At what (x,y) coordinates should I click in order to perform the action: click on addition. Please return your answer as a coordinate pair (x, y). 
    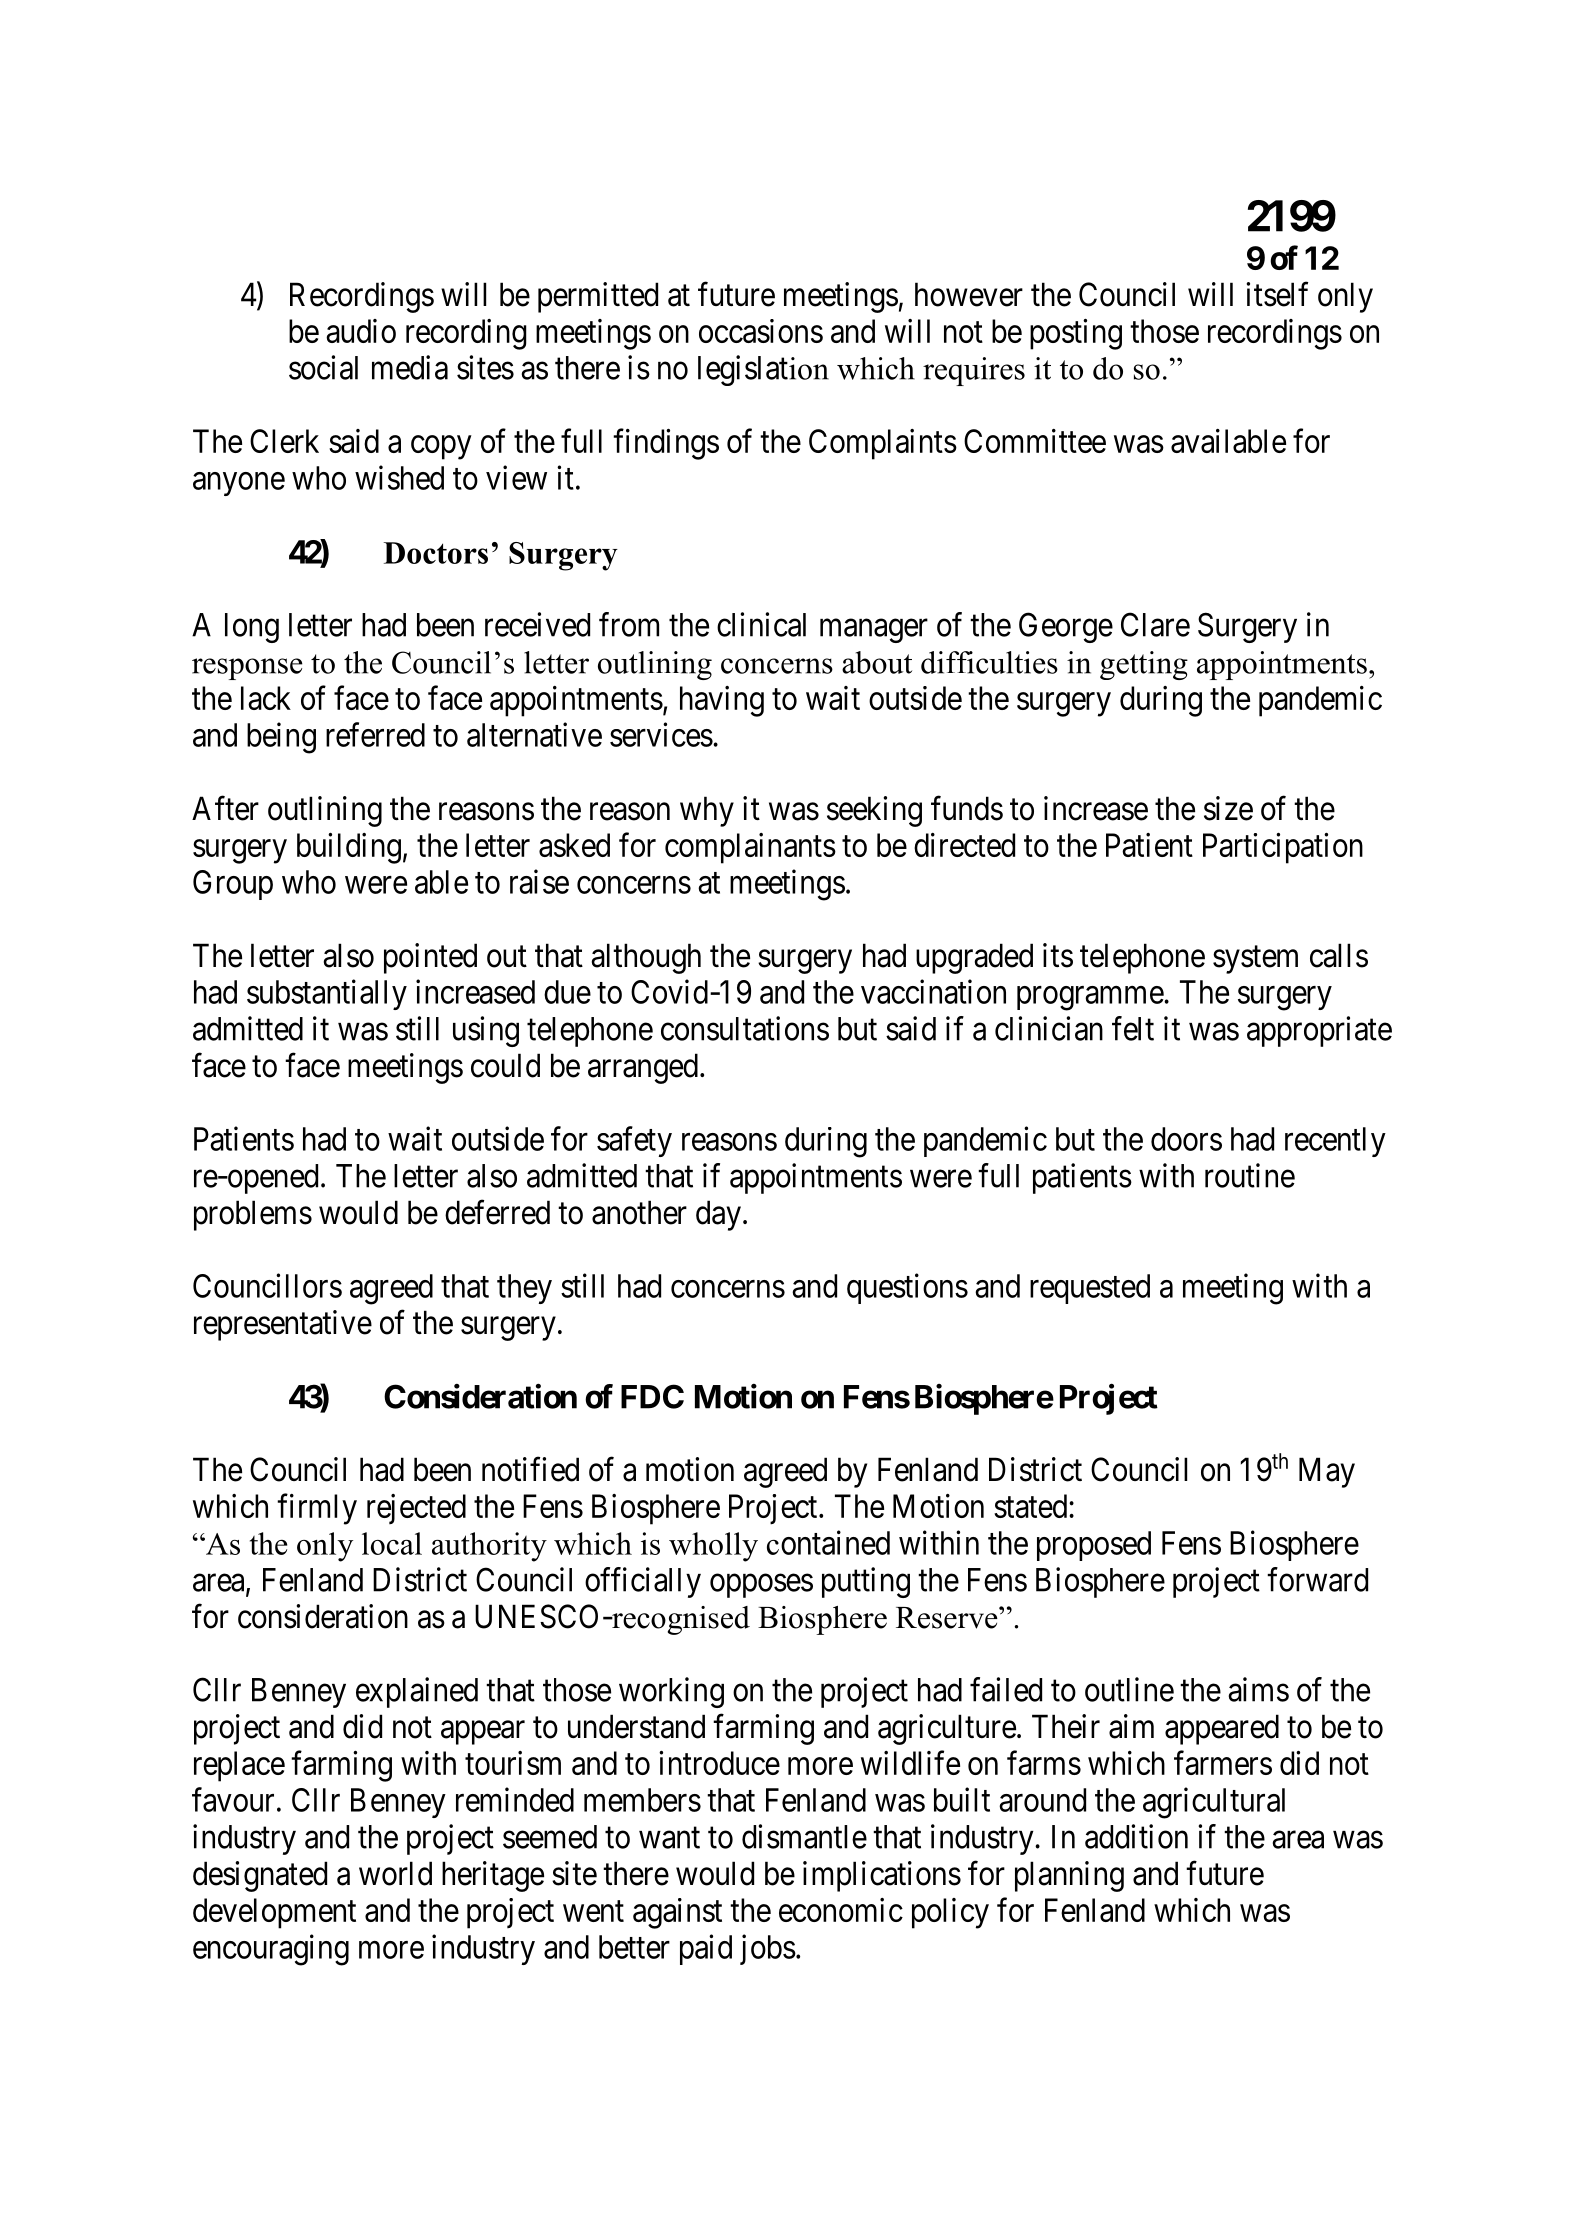
    Looking at the image, I should click on (1136, 1836).
